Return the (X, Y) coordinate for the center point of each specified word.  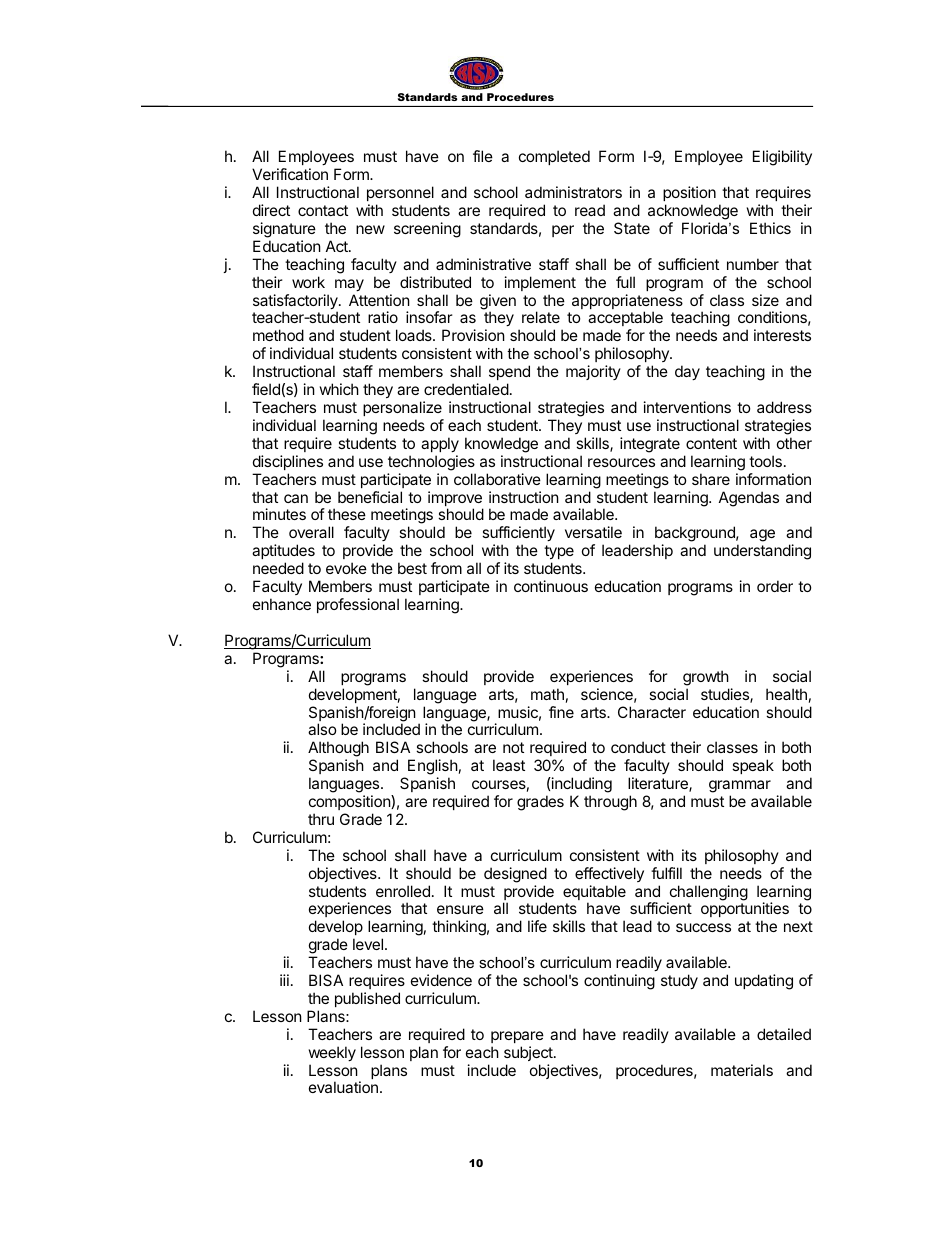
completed (554, 157)
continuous (551, 586)
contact (323, 210)
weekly (332, 1053)
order (775, 586)
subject (529, 1053)
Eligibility (782, 158)
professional (358, 605)
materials (742, 1070)
